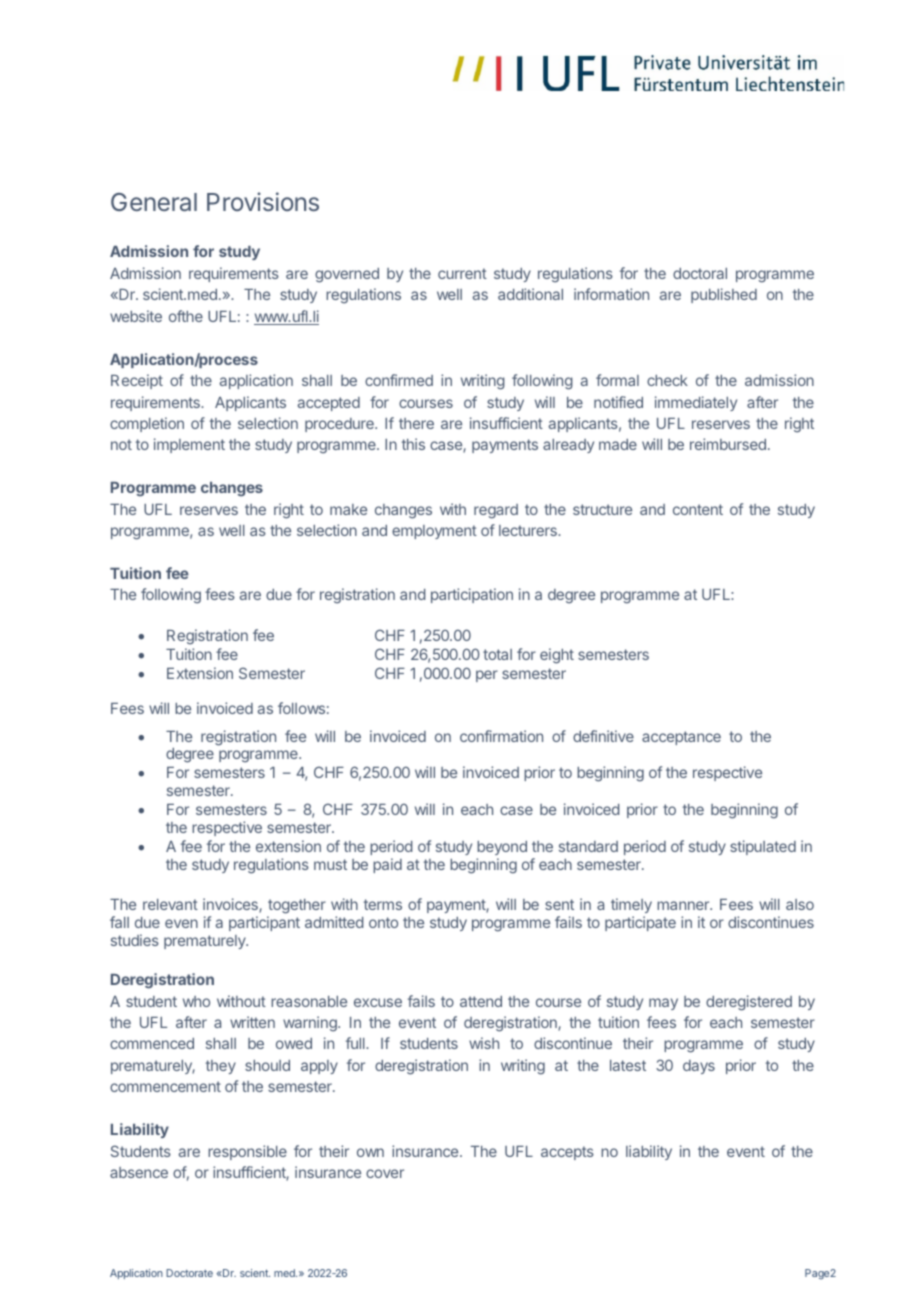  I want to click on wish, so click(484, 1043).
